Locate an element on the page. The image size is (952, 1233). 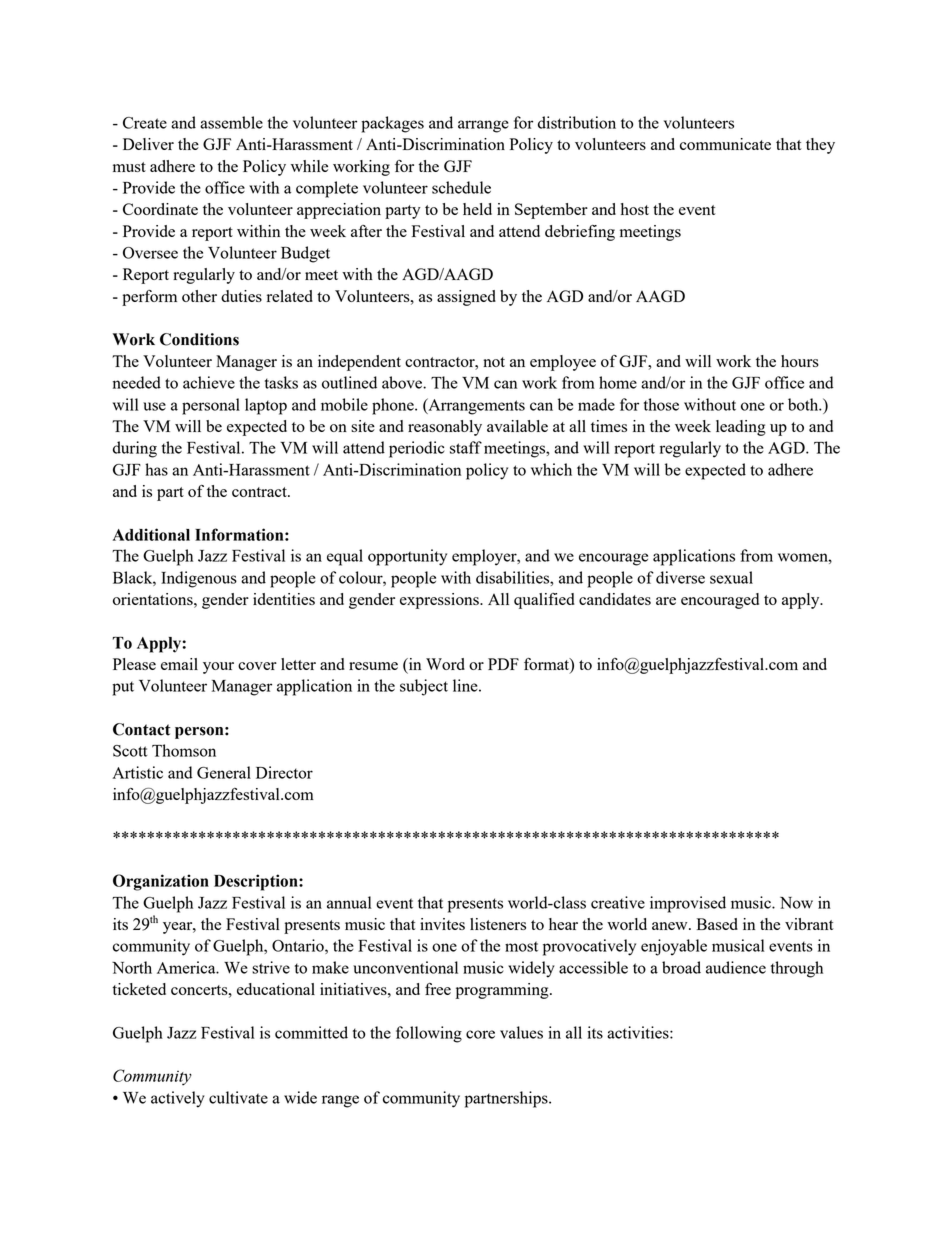
achieve is located at coordinates (209, 382).
